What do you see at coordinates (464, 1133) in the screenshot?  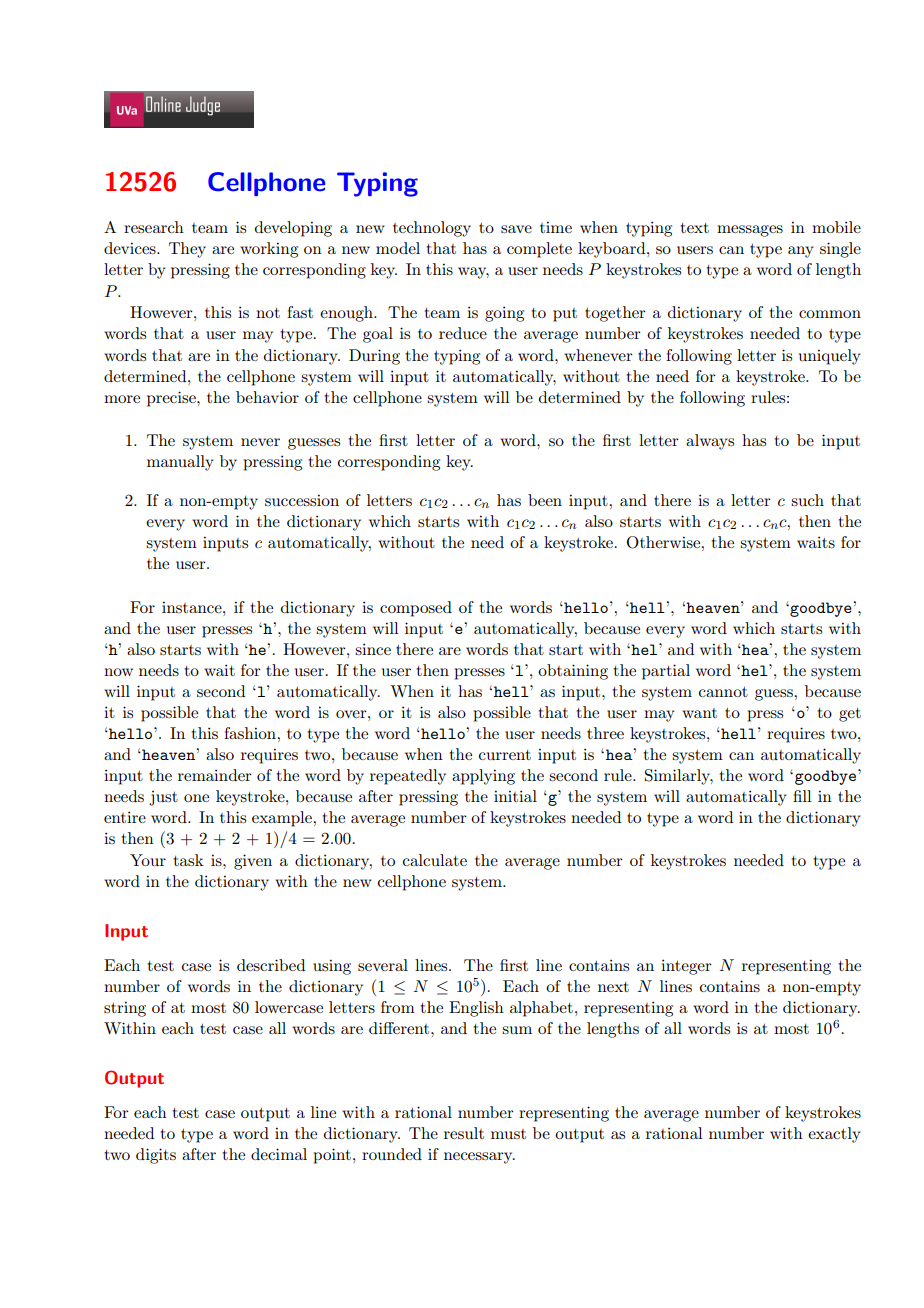 I see `result` at bounding box center [464, 1133].
